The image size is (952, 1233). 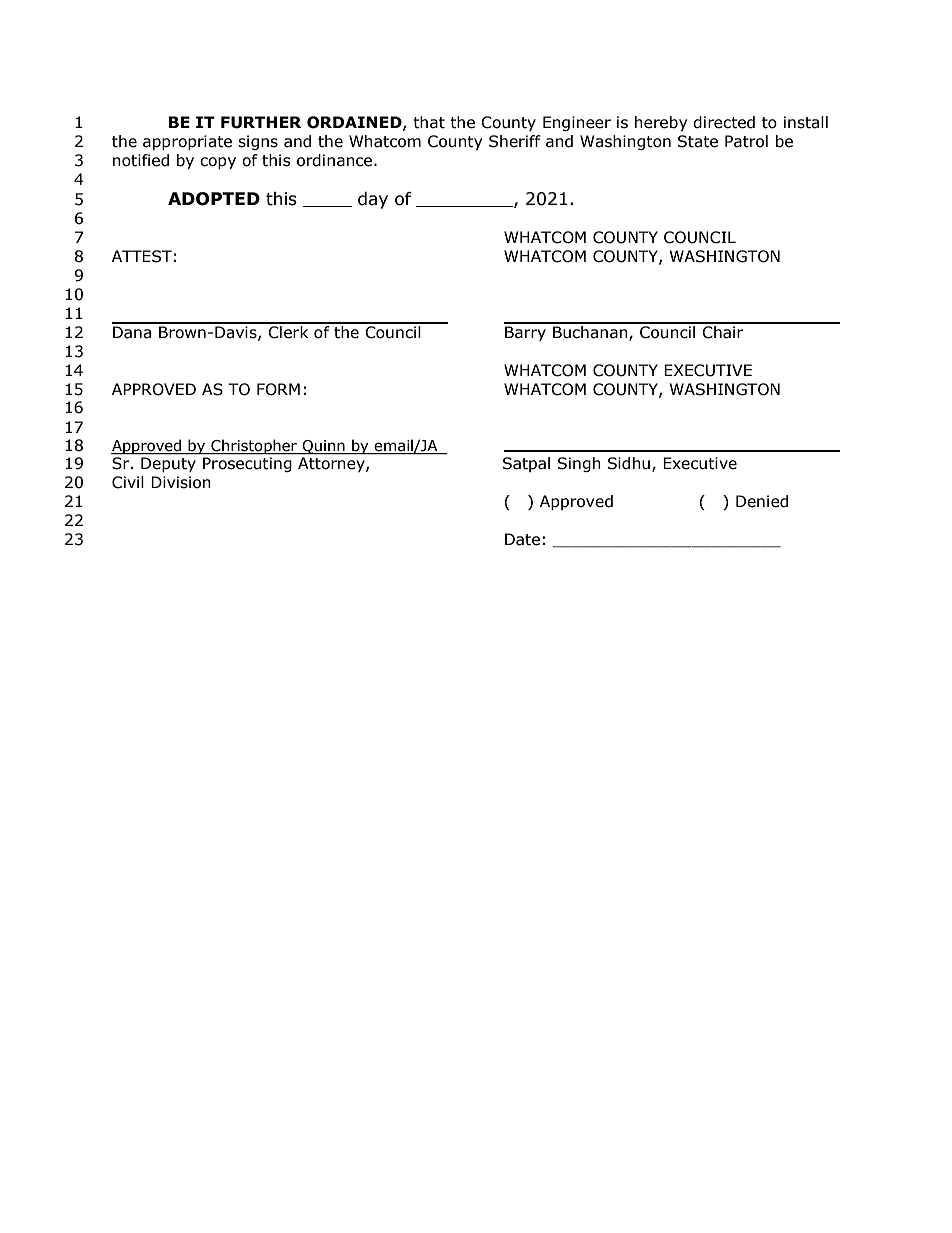 I want to click on State, so click(x=698, y=141).
